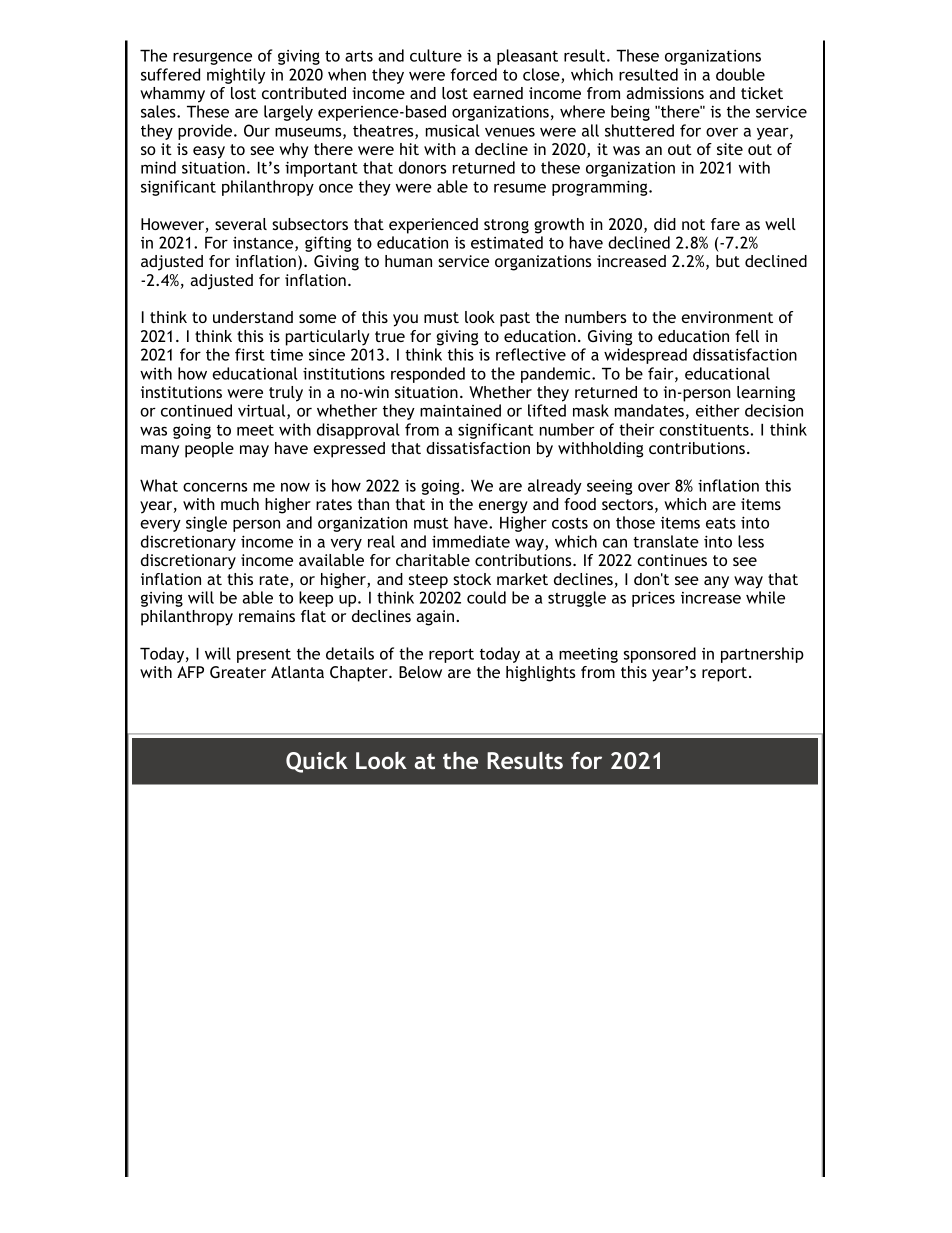  Describe the element at coordinates (420, 672) in the screenshot. I see `Below` at that location.
